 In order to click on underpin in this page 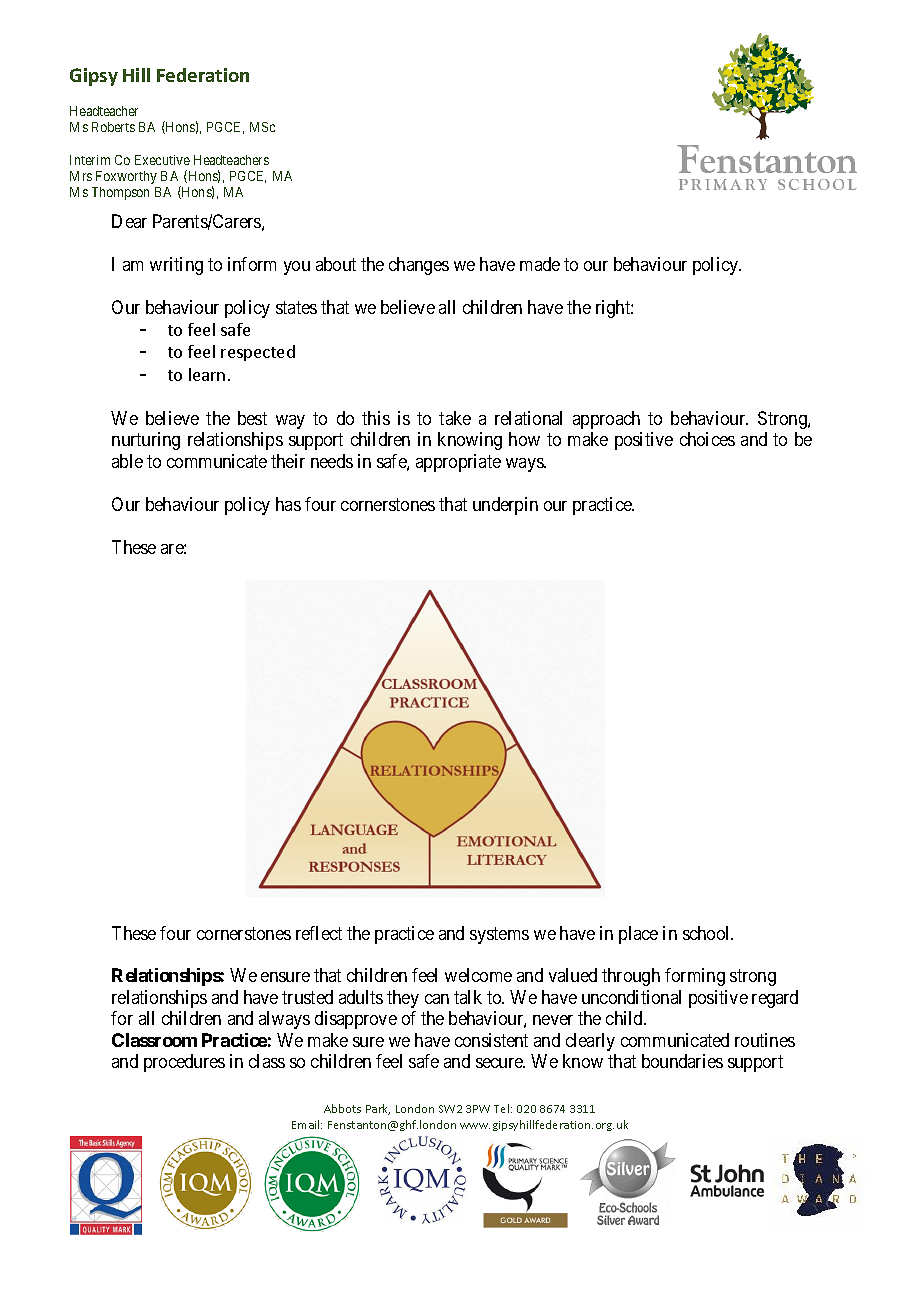, I will do `click(505, 506)`.
